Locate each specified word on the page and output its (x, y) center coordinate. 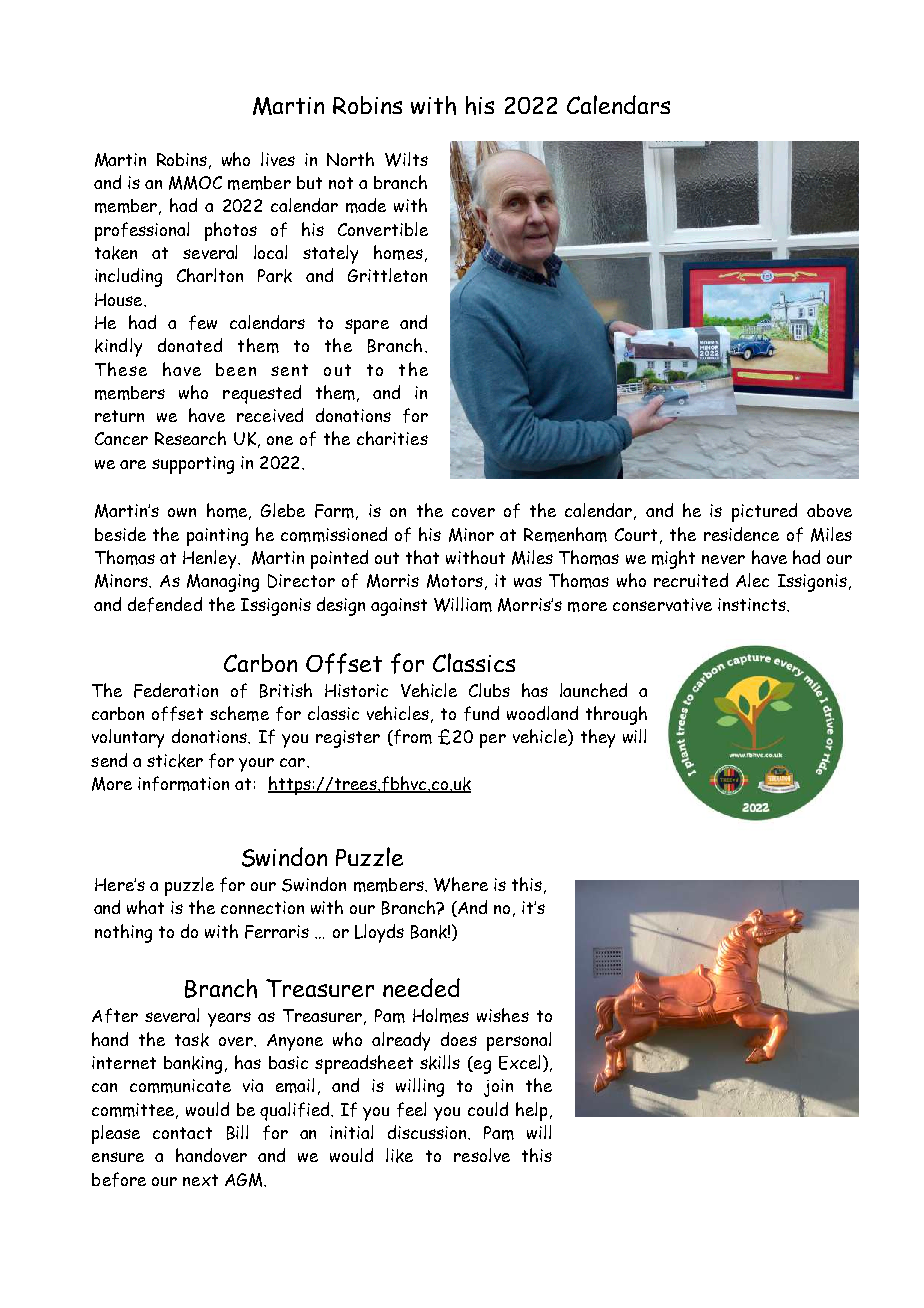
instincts (753, 604)
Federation (176, 690)
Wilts (406, 159)
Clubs (489, 690)
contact (182, 1133)
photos (231, 231)
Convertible (383, 229)
